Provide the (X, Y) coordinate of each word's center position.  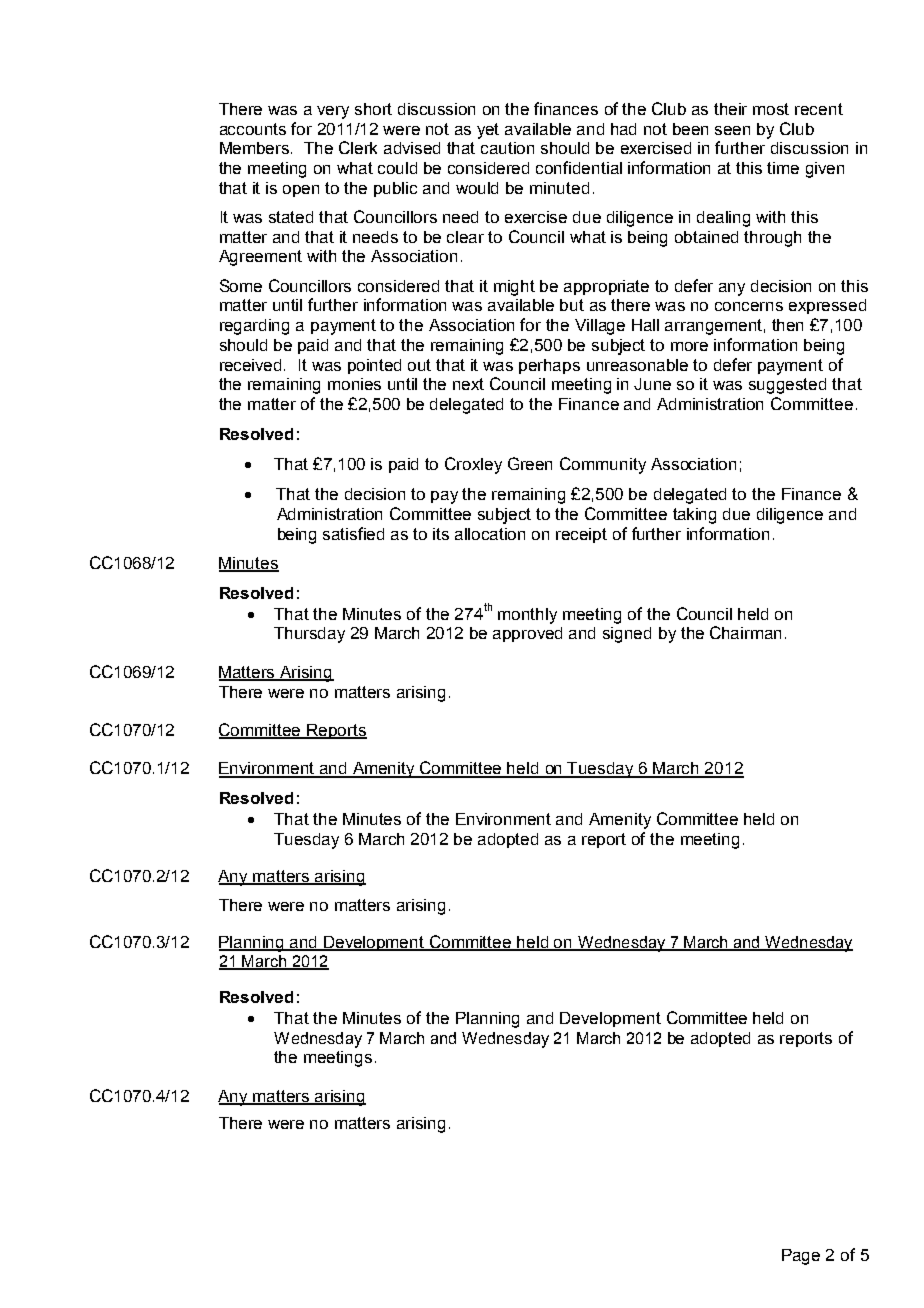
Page (801, 1257)
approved (527, 634)
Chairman (745, 632)
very (333, 112)
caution (507, 148)
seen (732, 130)
